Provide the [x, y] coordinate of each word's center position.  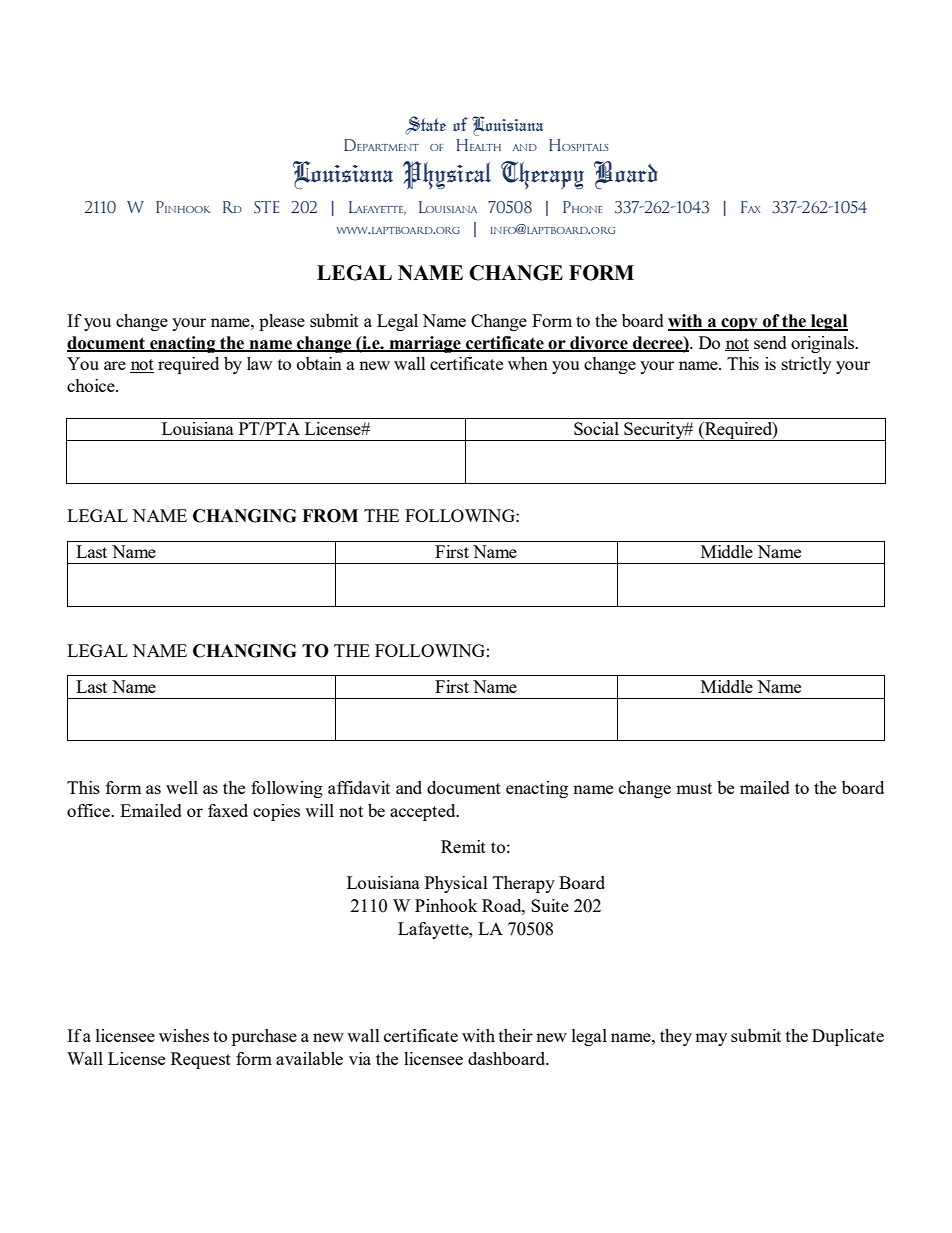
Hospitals [579, 145]
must [694, 788]
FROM [330, 516]
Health [478, 145]
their [516, 1035]
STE [267, 207]
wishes [184, 1035]
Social [596, 428]
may [711, 1039]
